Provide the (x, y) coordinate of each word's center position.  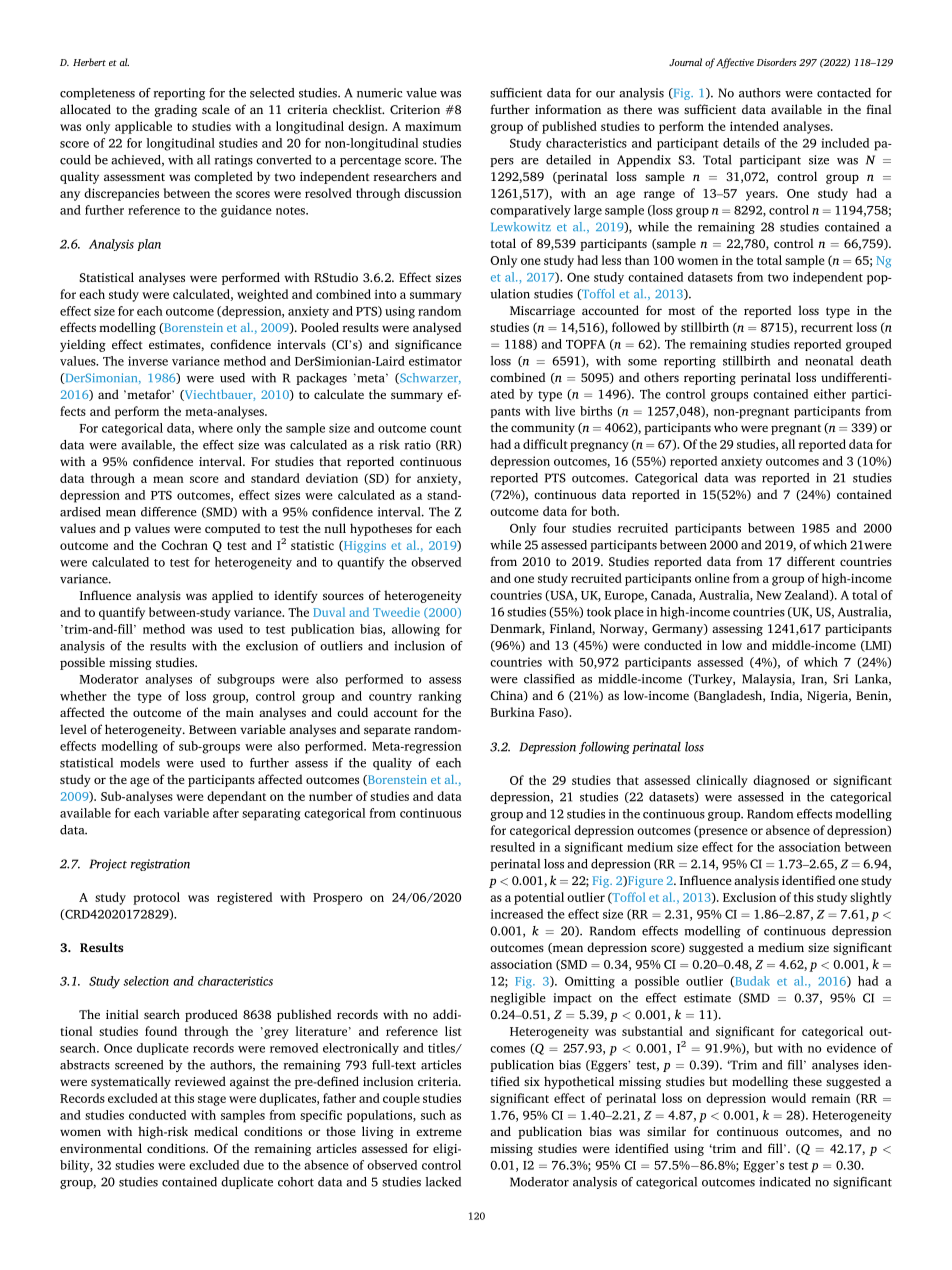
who (726, 427)
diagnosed (781, 781)
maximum (433, 126)
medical (216, 1131)
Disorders (776, 62)
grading (175, 110)
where (215, 428)
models (140, 763)
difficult (545, 444)
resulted (512, 847)
